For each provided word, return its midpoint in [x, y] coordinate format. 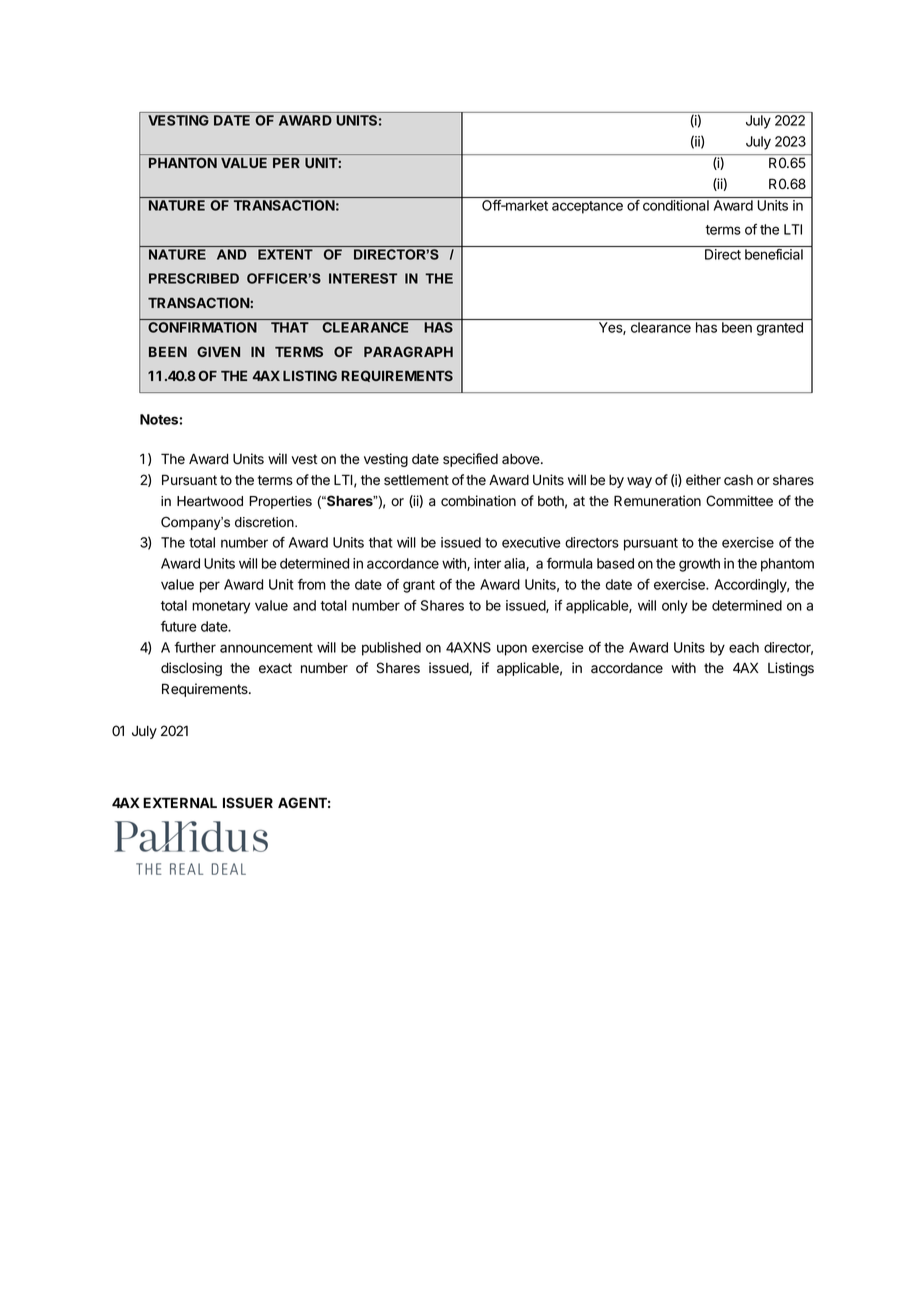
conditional [676, 205]
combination [478, 501]
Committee [739, 501]
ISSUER [248, 802]
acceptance [587, 207]
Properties [280, 502]
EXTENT [285, 254]
